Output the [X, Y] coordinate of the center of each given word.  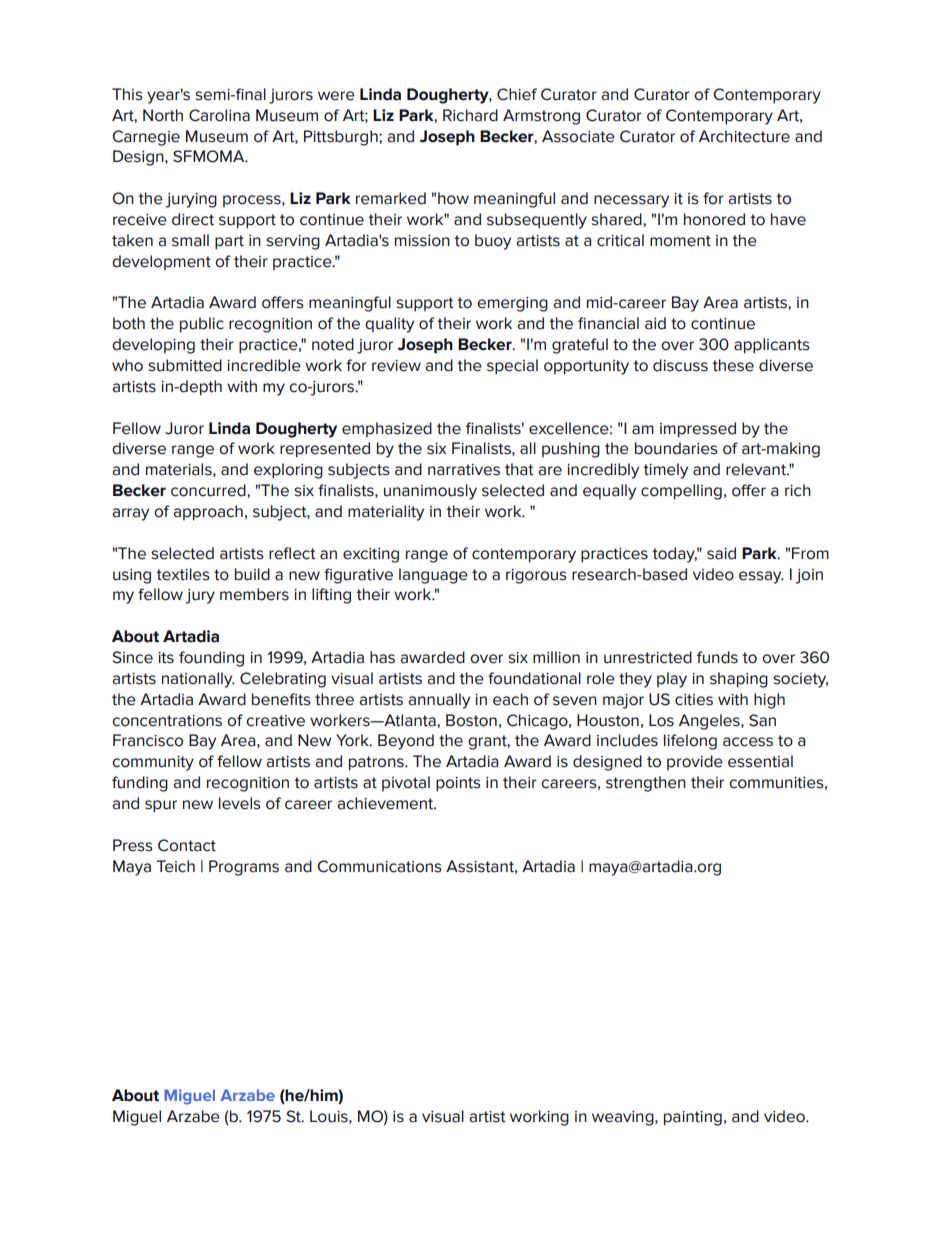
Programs [244, 868]
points [458, 784]
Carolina [219, 115]
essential [760, 761]
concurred [209, 490]
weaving [624, 1118]
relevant [757, 469]
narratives [464, 470]
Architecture [744, 136]
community [153, 763]
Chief [517, 94]
